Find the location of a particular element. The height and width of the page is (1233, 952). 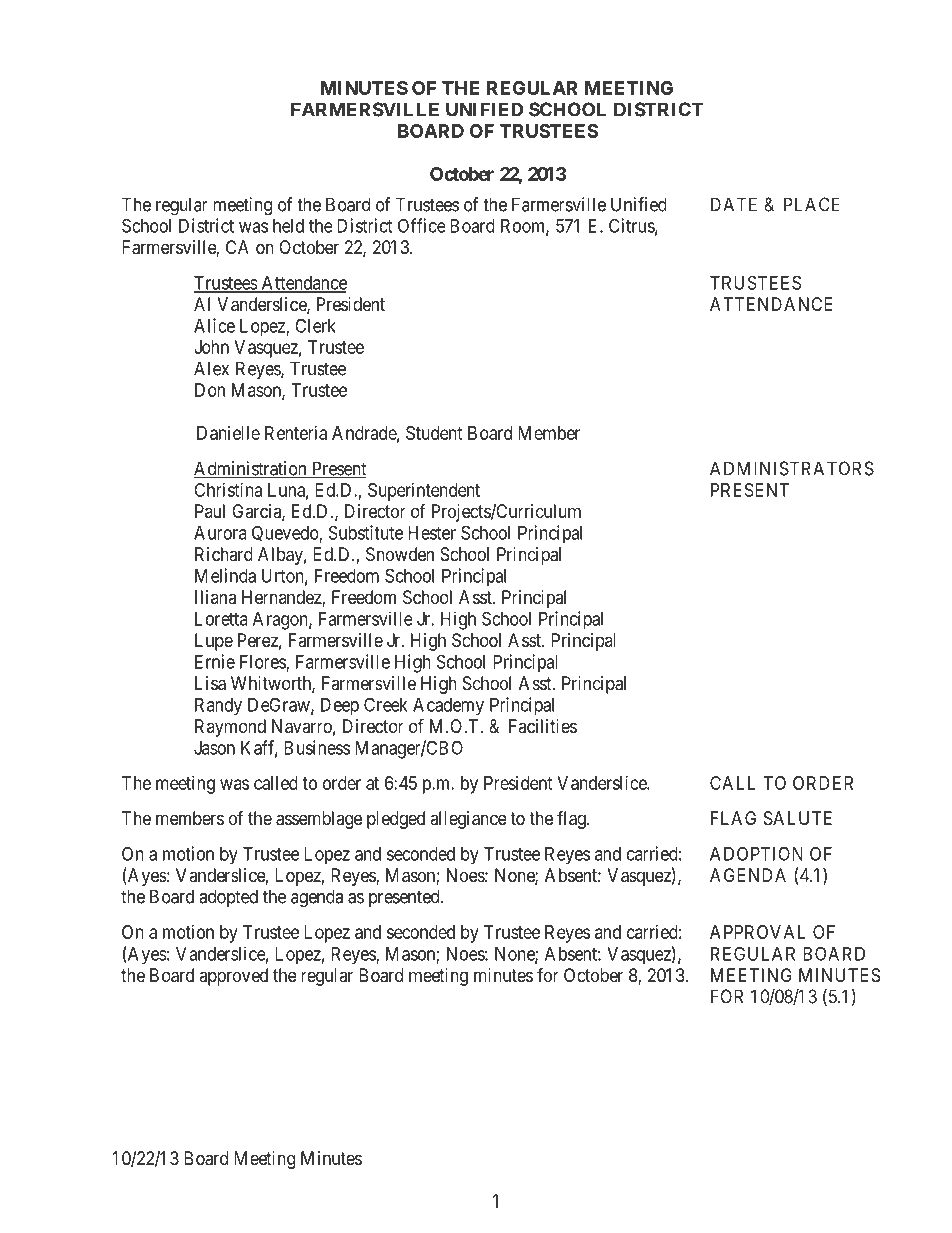

SALUTE is located at coordinates (798, 818).
